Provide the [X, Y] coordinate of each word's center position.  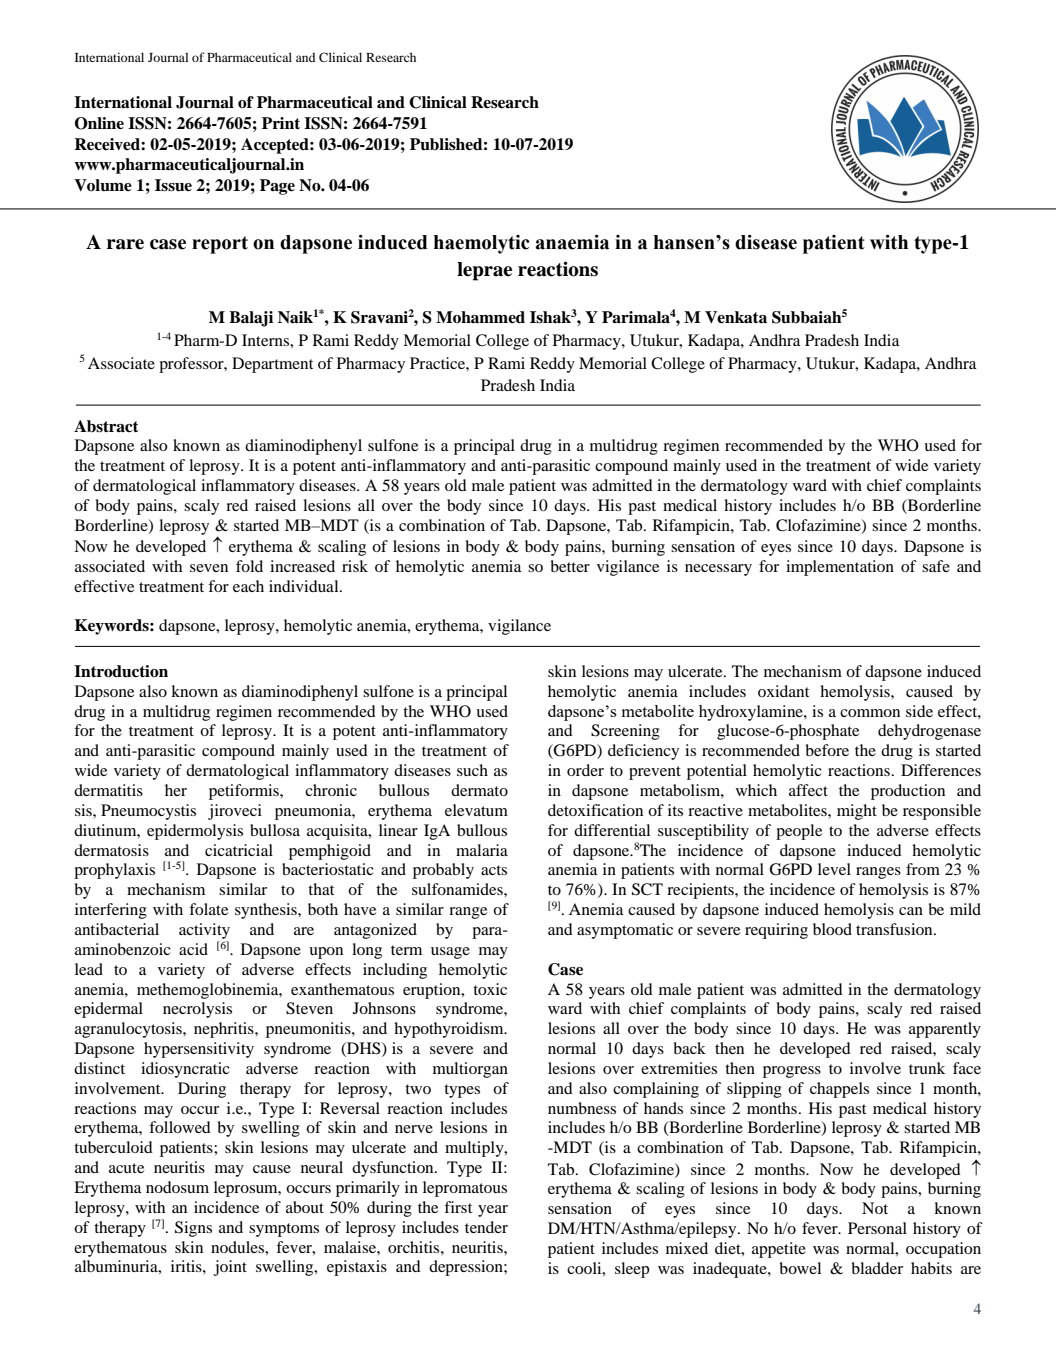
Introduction [121, 671]
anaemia [572, 242]
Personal [877, 1228]
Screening [625, 732]
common [870, 713]
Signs [193, 1229]
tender [486, 1227]
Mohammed [480, 317]
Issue [173, 185]
